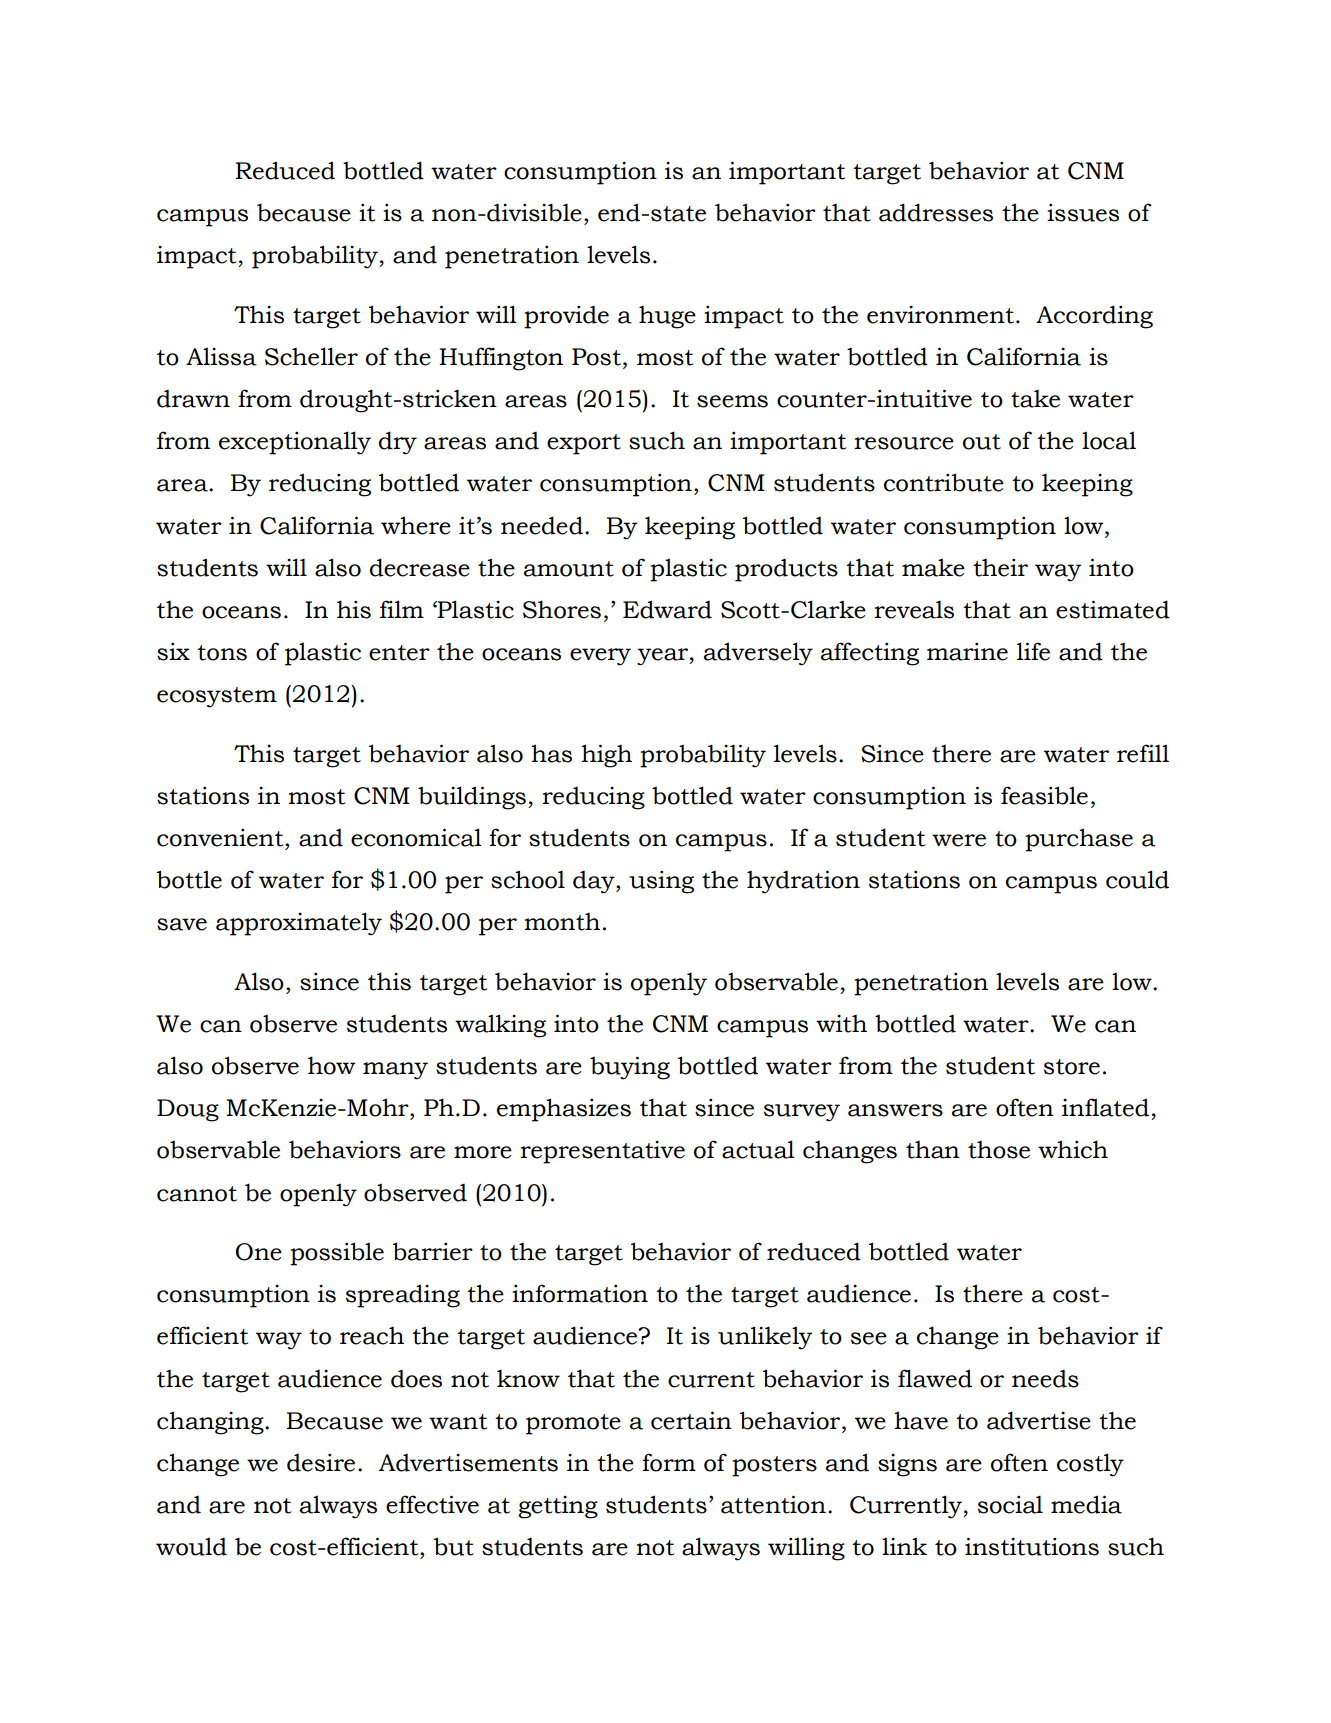 This screenshot has width=1331, height=1723. I want to click on huge, so click(667, 317).
